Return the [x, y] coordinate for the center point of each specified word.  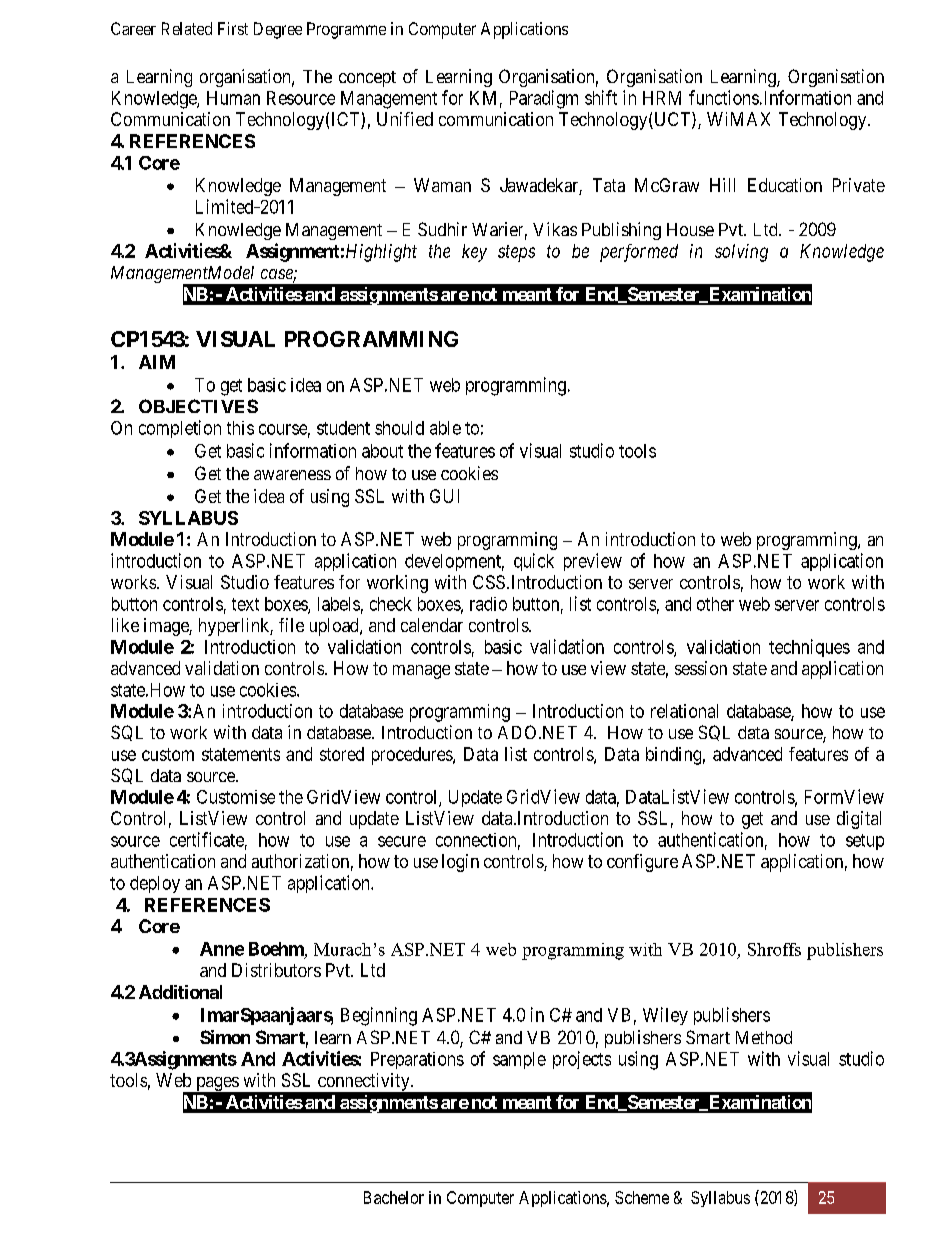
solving [741, 253]
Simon [225, 1037]
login [460, 863]
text [245, 604]
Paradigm [544, 99]
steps [516, 253]
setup [865, 842]
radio [488, 604]
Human [233, 98]
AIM [157, 362]
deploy [155, 884]
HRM [662, 98]
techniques [809, 648]
